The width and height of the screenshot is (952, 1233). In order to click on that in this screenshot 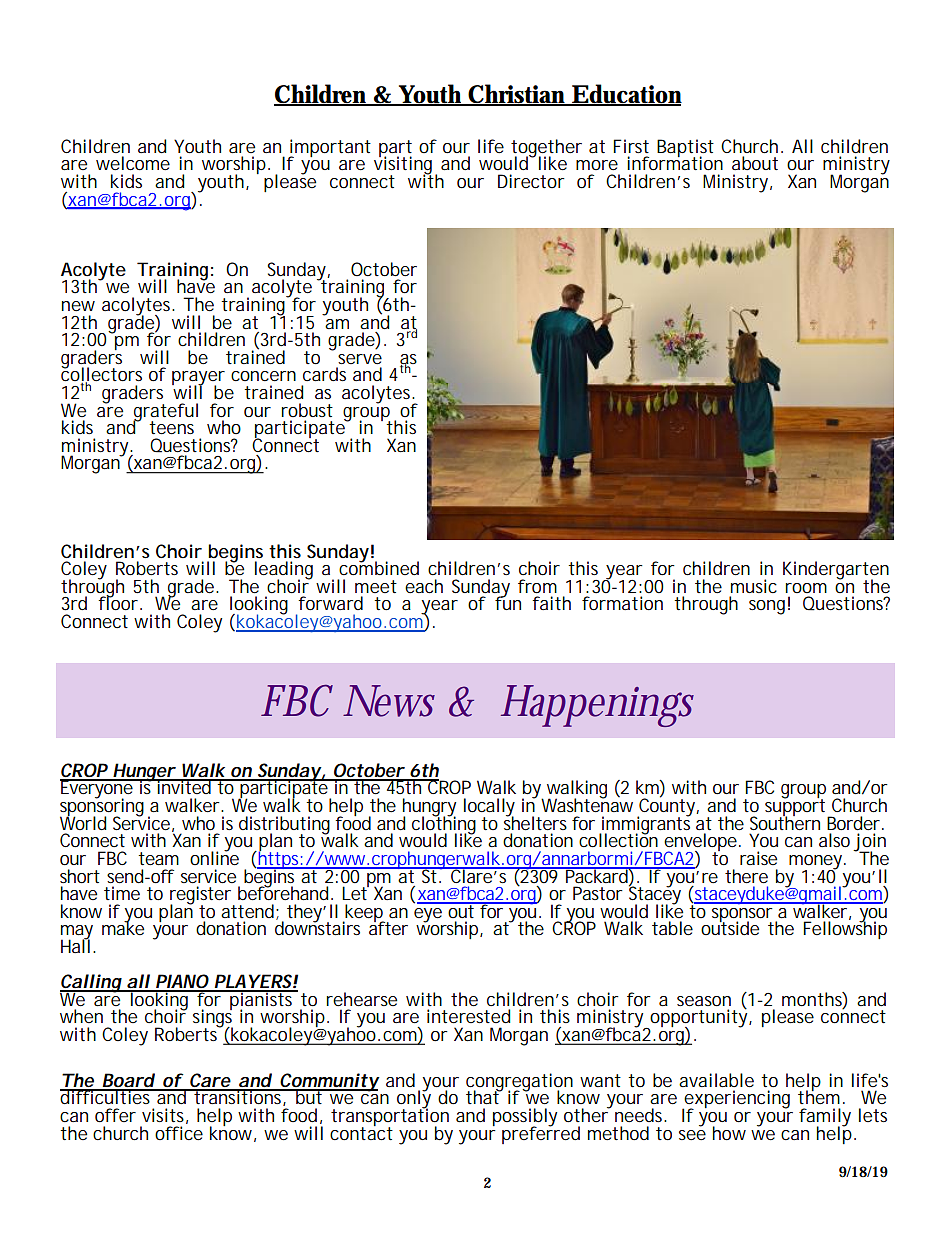, I will do `click(483, 1096)`.
